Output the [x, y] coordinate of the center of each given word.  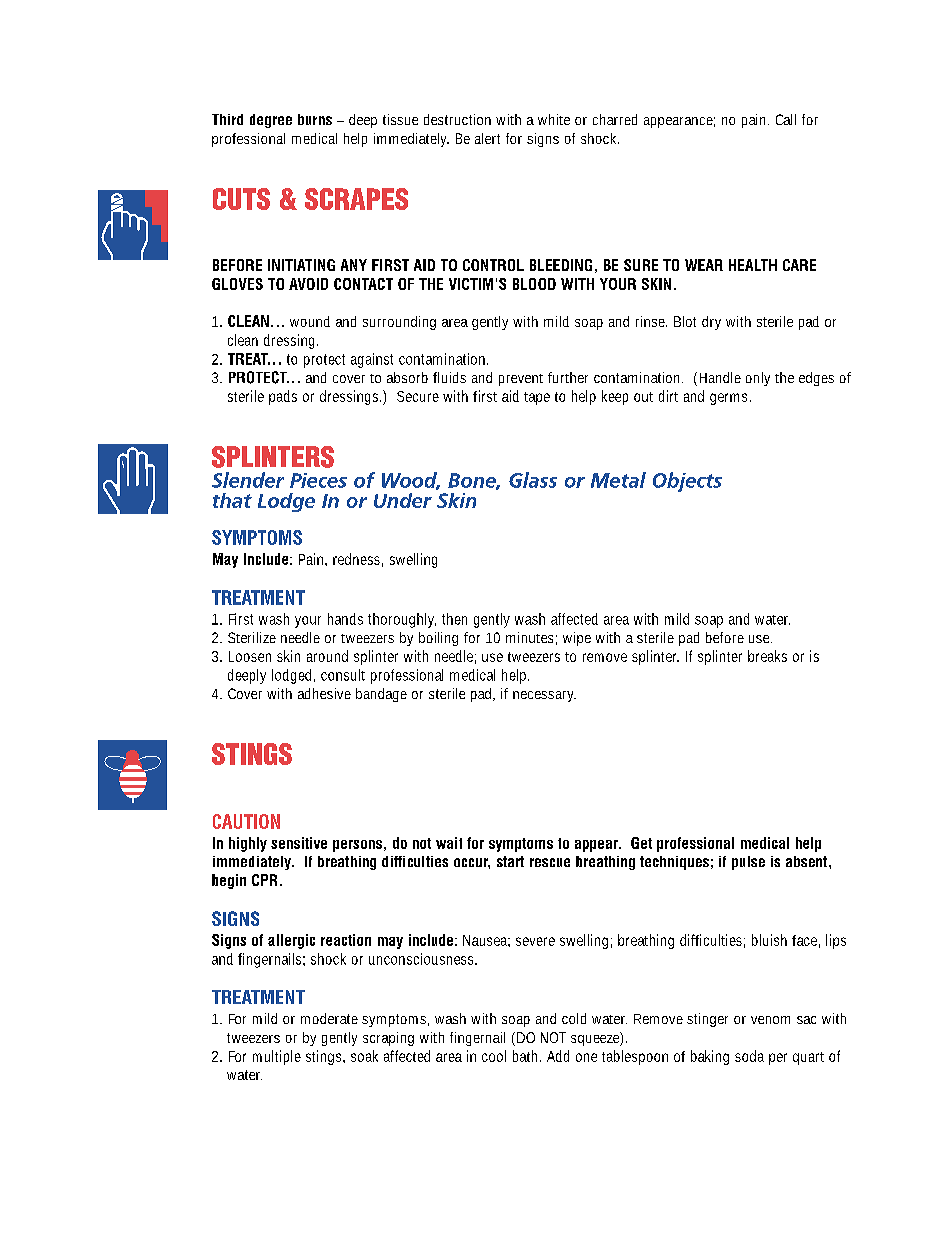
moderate [329, 1018]
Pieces [318, 480]
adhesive [324, 693]
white [554, 119]
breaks [767, 656]
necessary [544, 696]
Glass [533, 480]
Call [786, 119]
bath [527, 1056]
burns [315, 119]
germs [730, 399]
